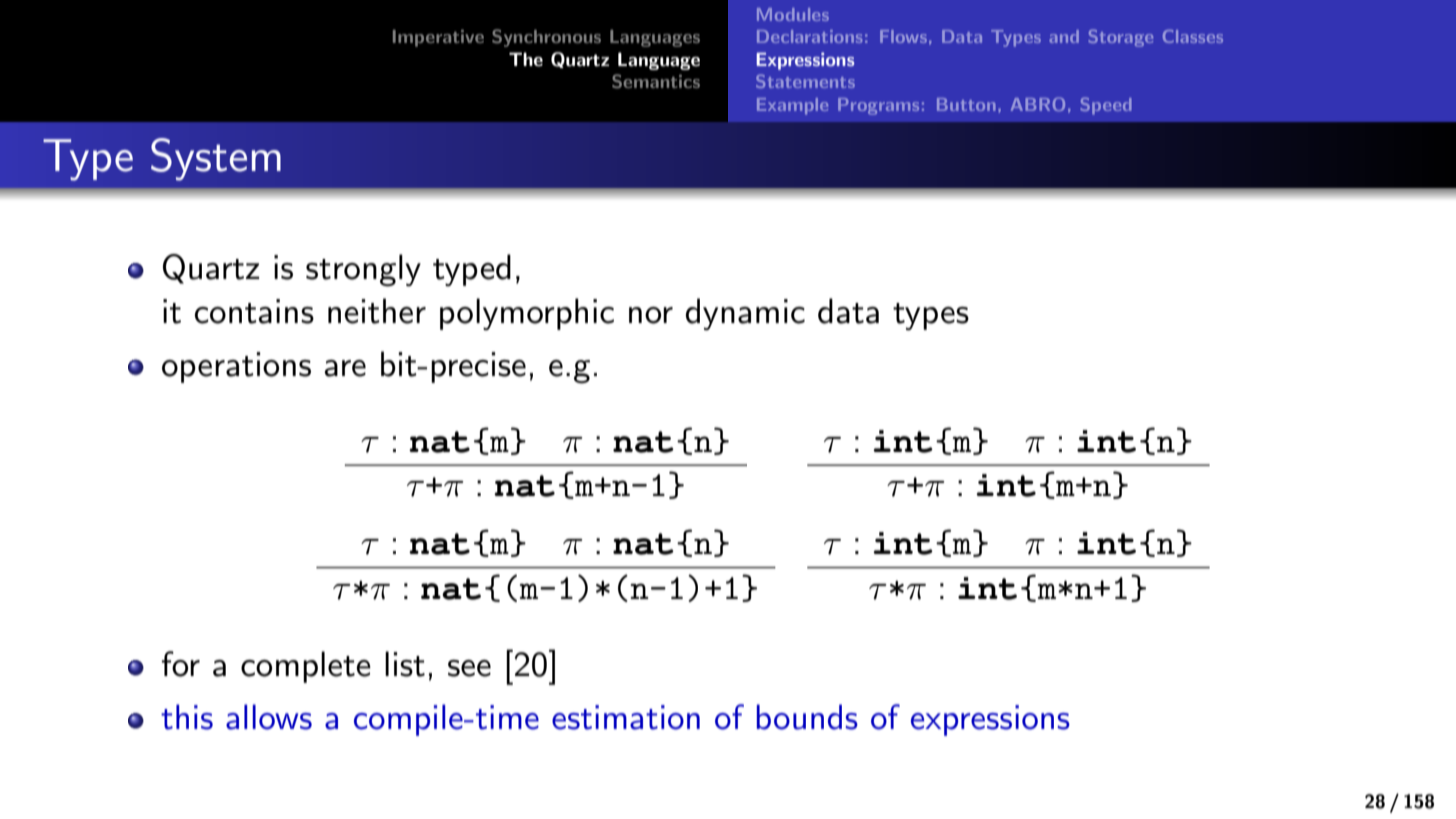 This screenshot has height=819, width=1456. I want to click on dynamic, so click(745, 314).
